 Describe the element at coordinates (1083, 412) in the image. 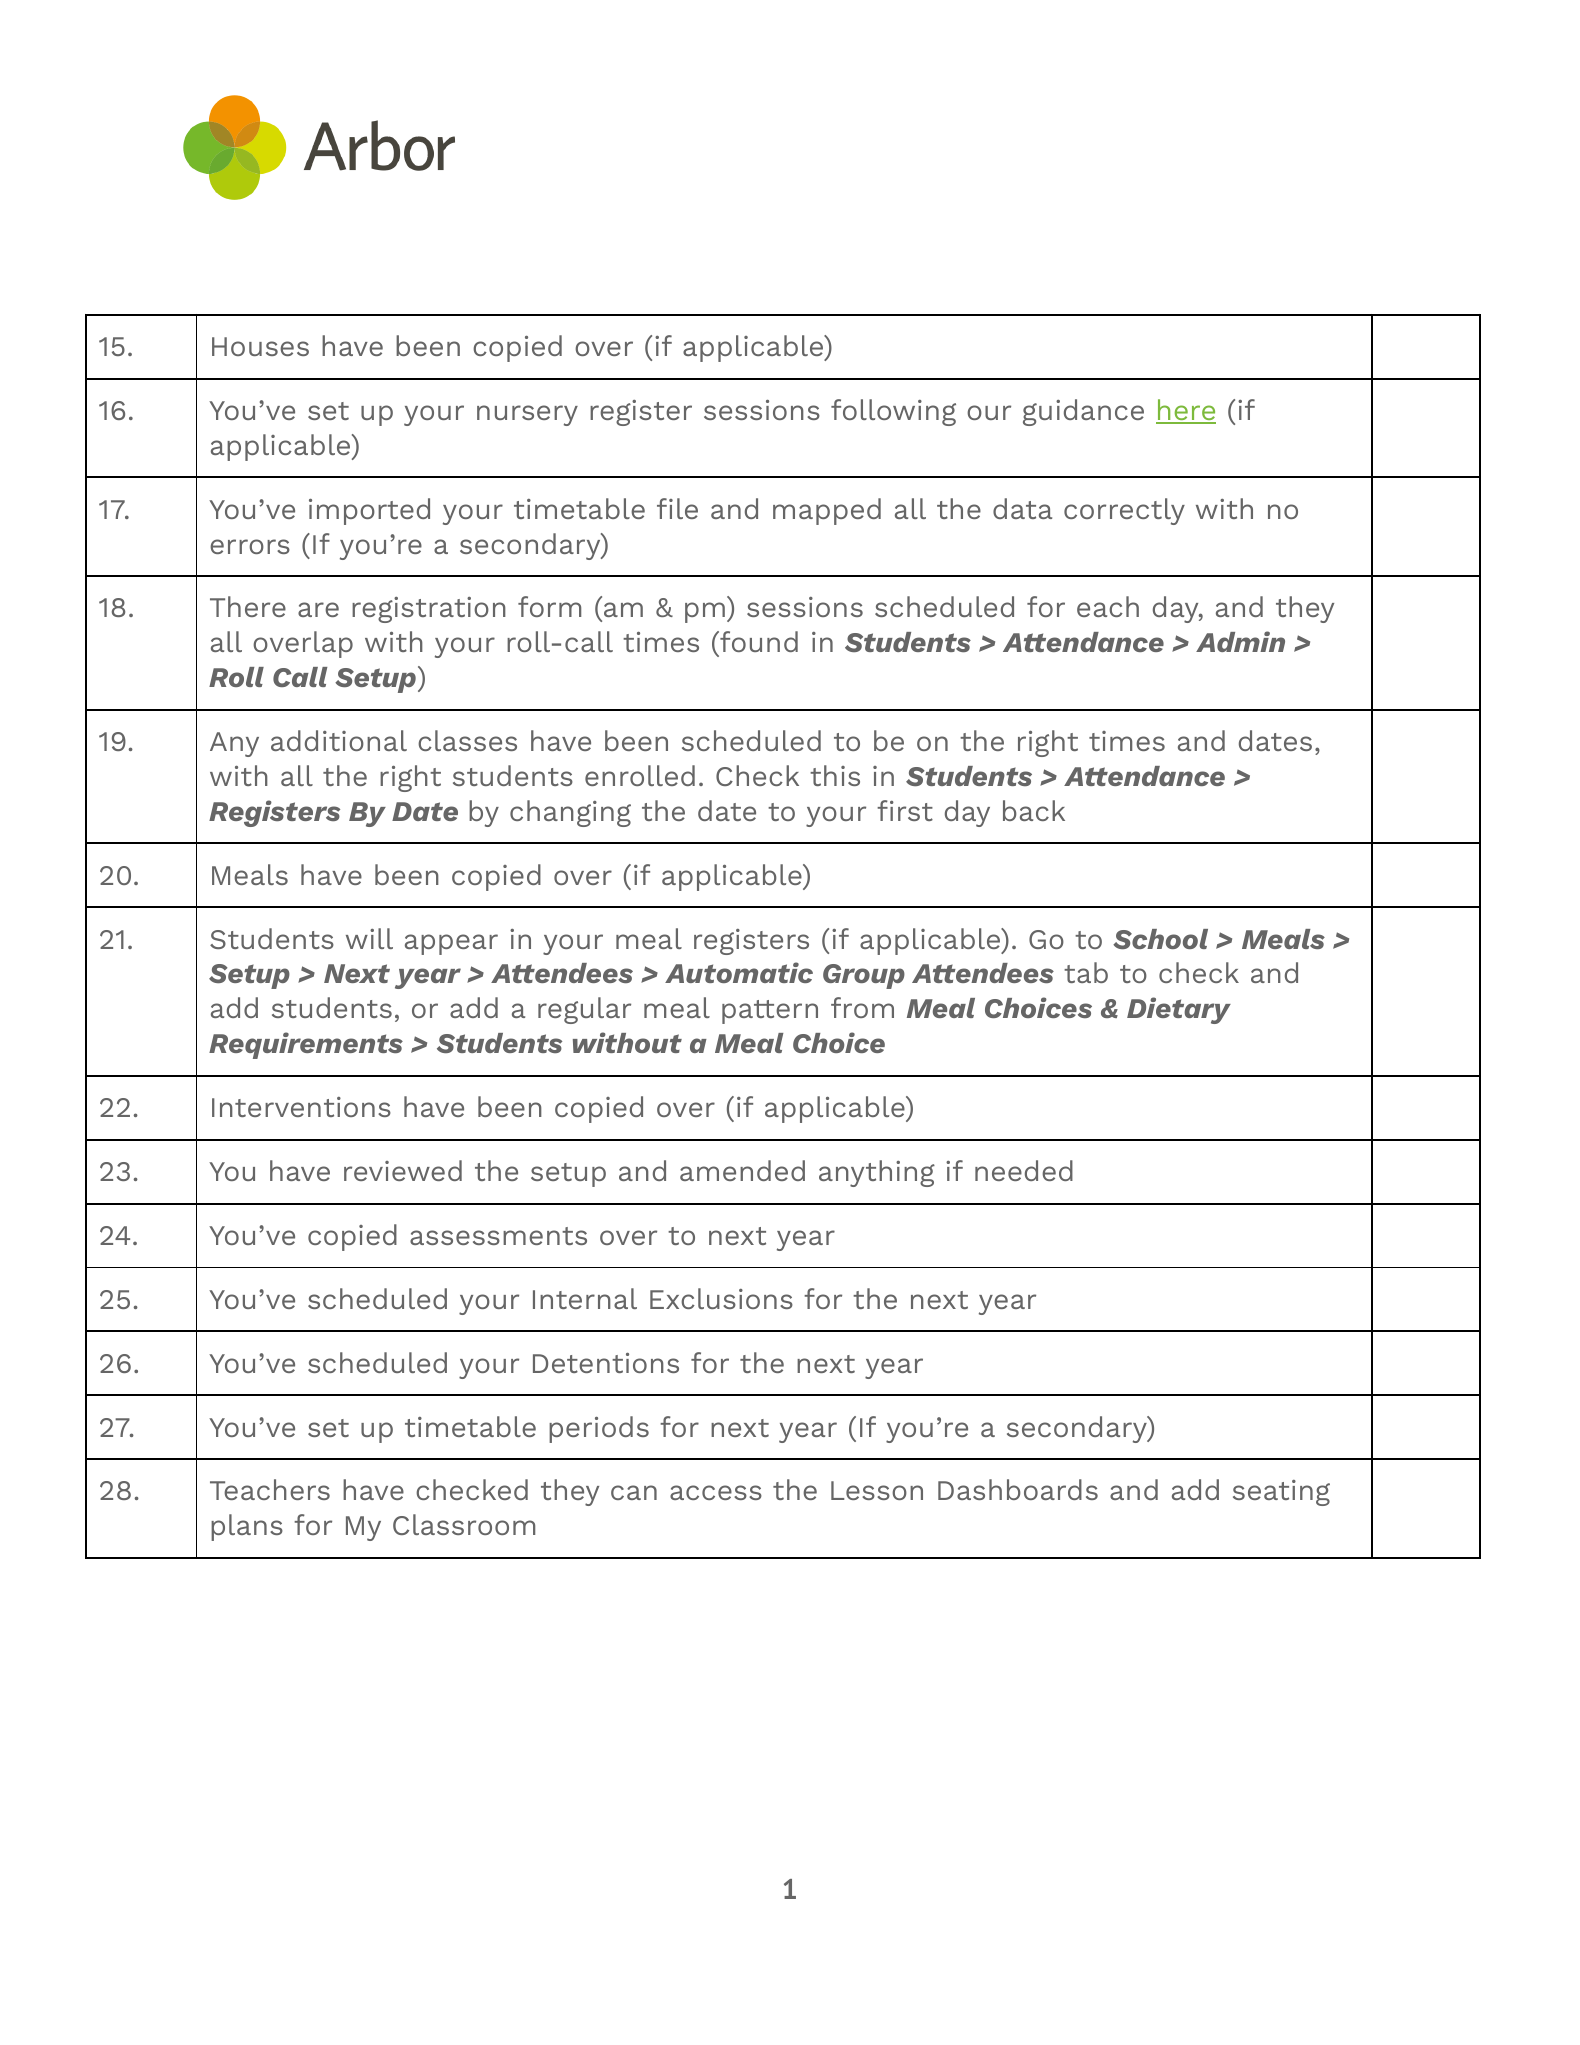

I see `guidance` at that location.
